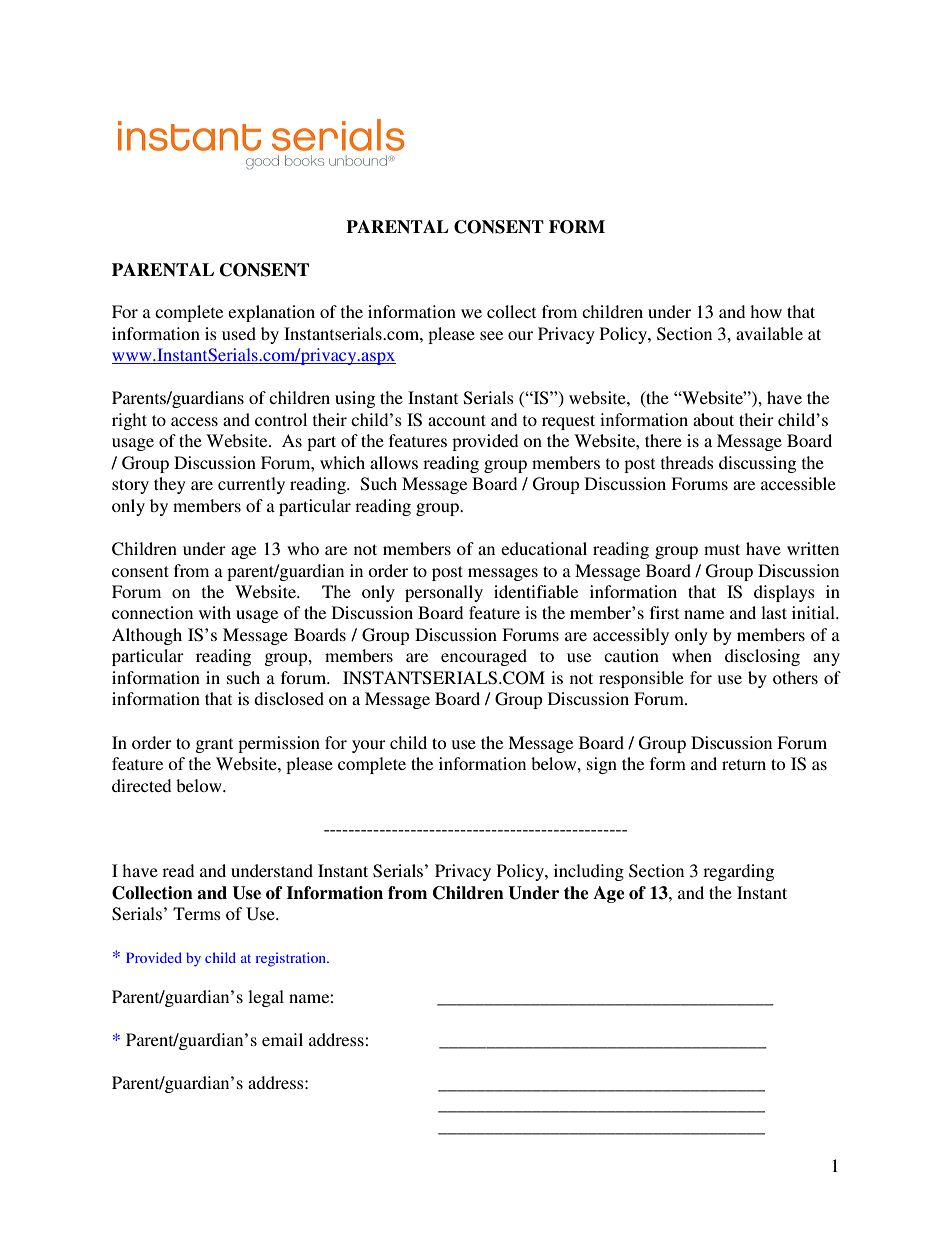 The width and height of the page is (952, 1233). What do you see at coordinates (444, 593) in the page?
I see `personally` at bounding box center [444, 593].
